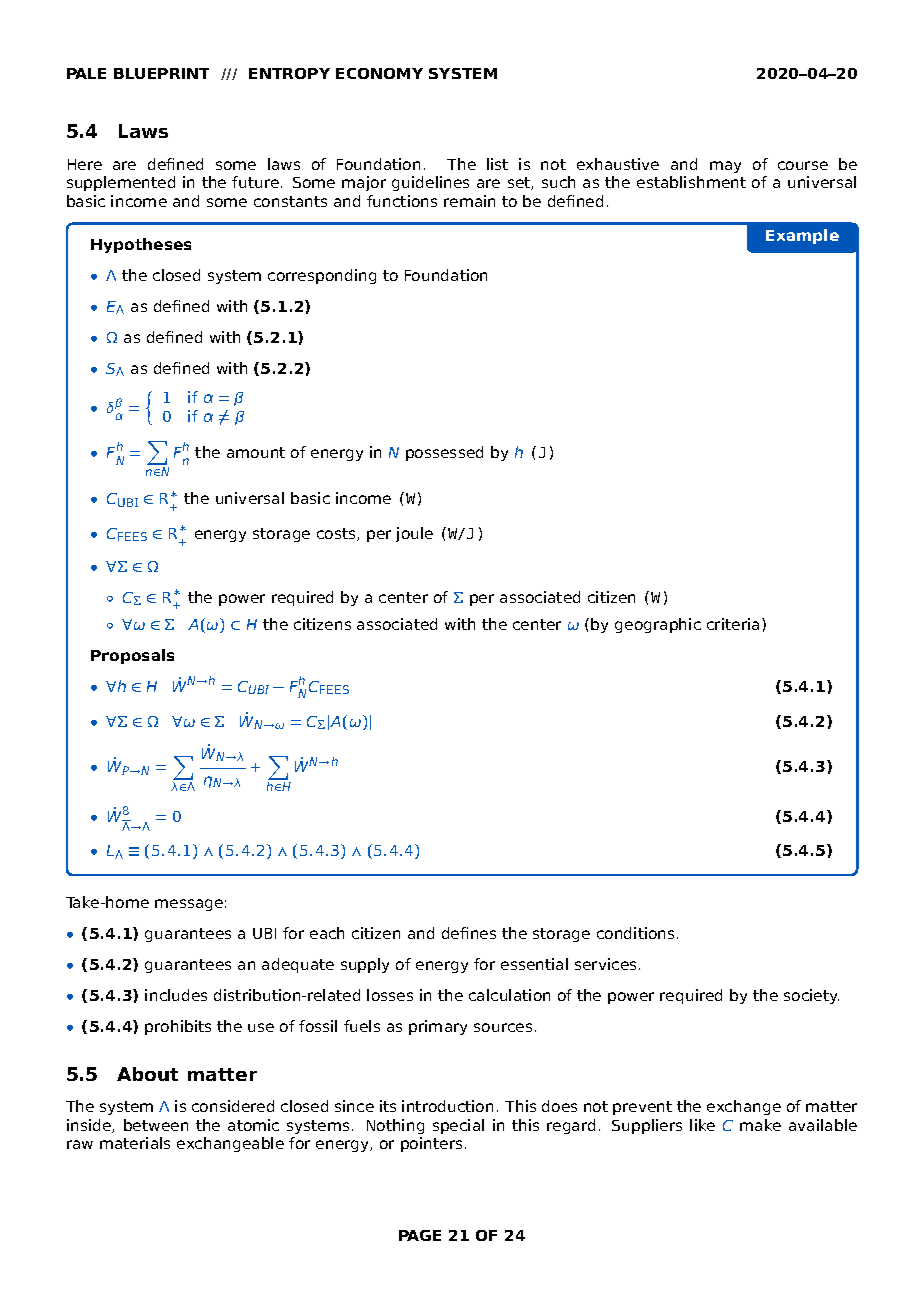  What do you see at coordinates (379, 73) in the document?
I see `ECONOMY` at bounding box center [379, 73].
